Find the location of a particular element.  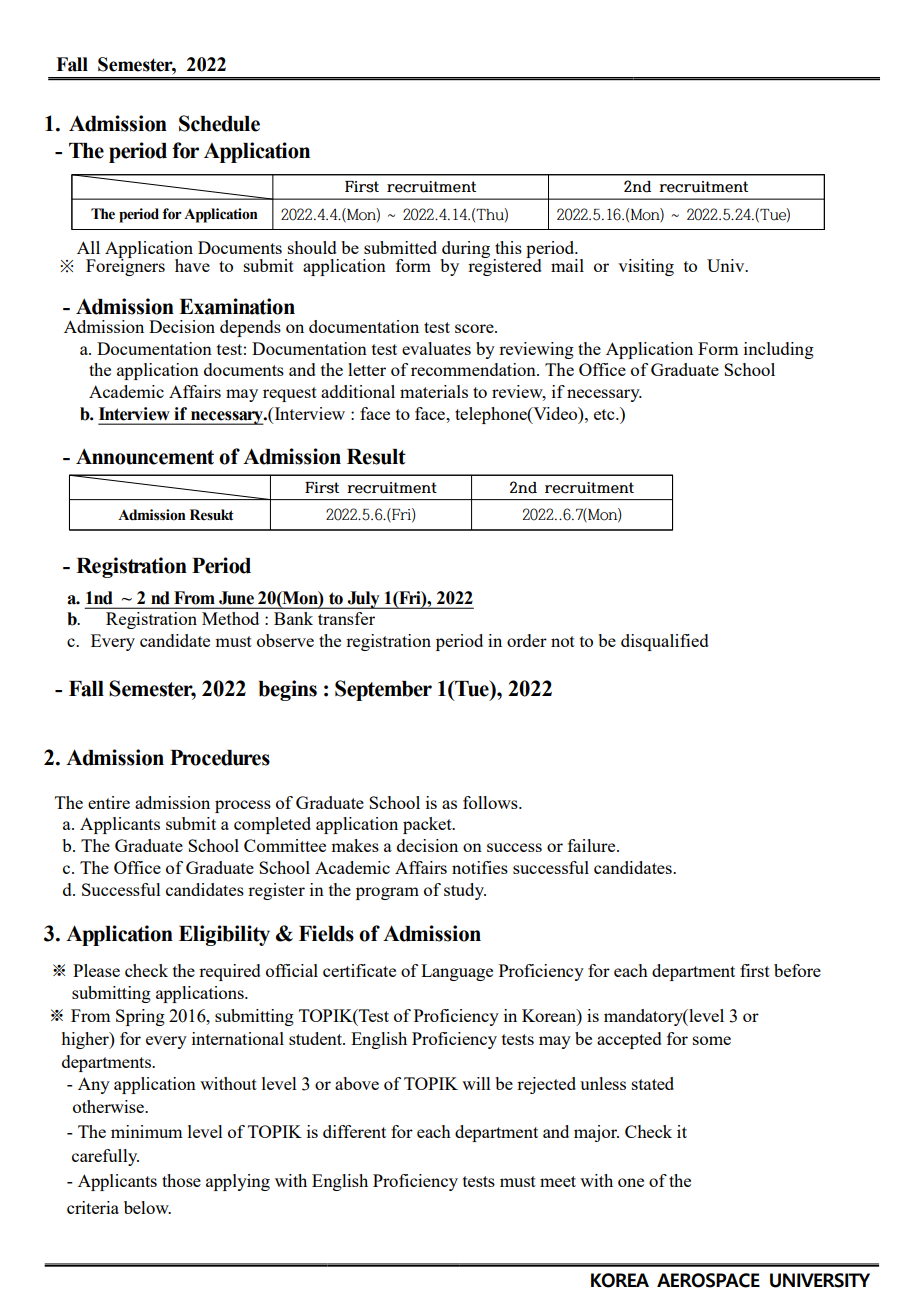

Schedule is located at coordinates (219, 123).
